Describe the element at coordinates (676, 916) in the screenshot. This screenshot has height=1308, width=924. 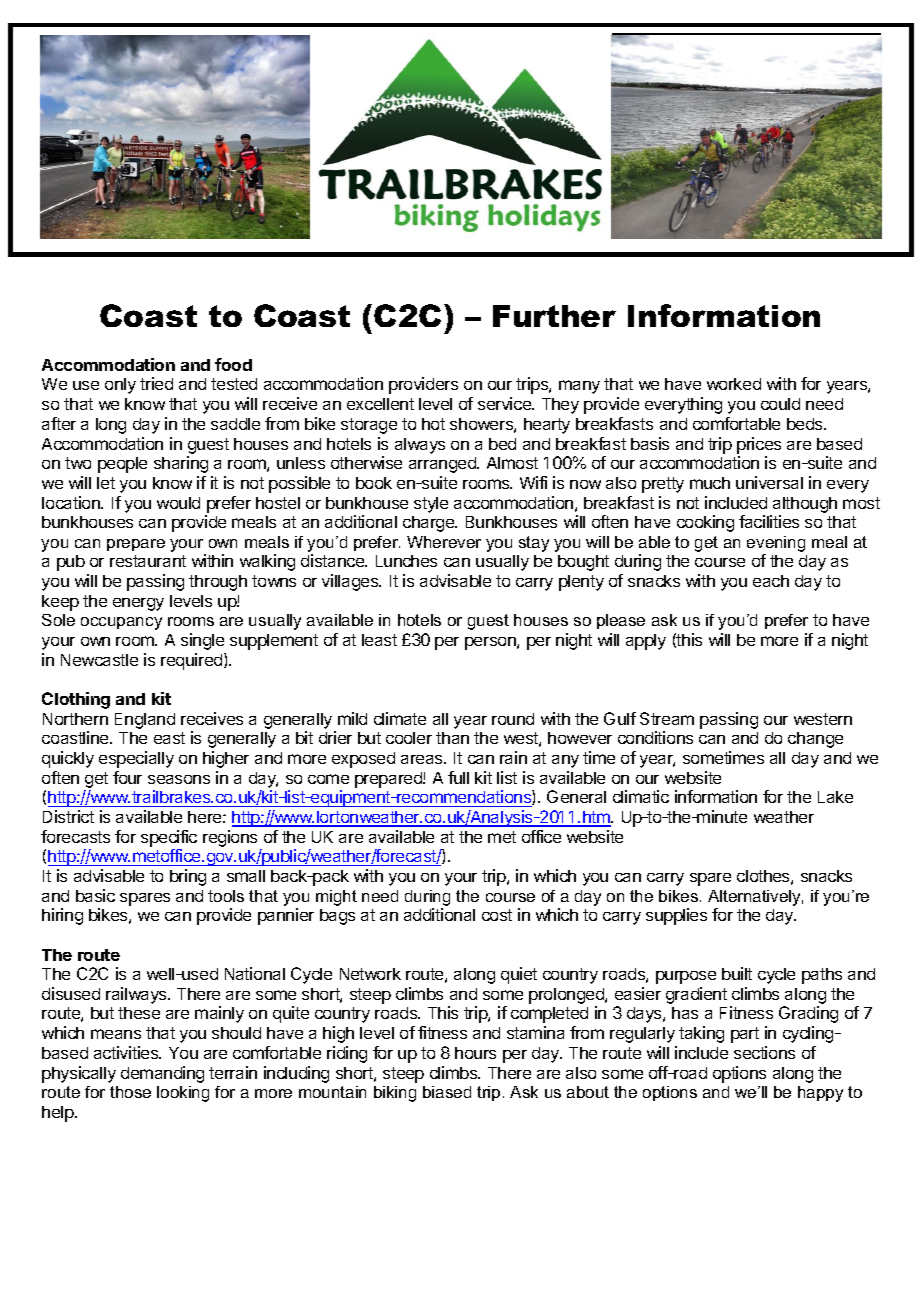
I see `supplies` at that location.
